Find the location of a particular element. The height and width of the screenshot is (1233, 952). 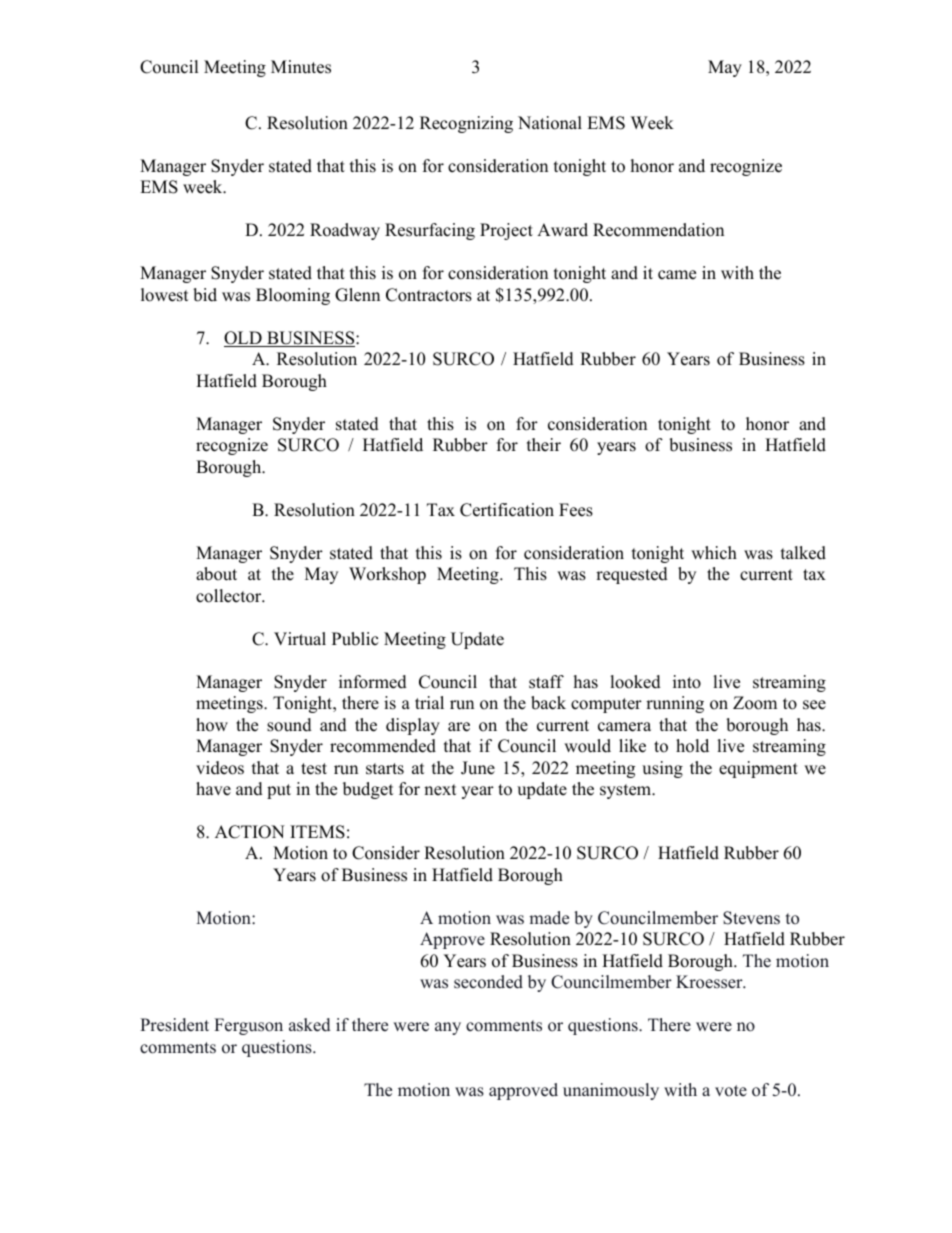

Recommendation is located at coordinates (658, 230).
